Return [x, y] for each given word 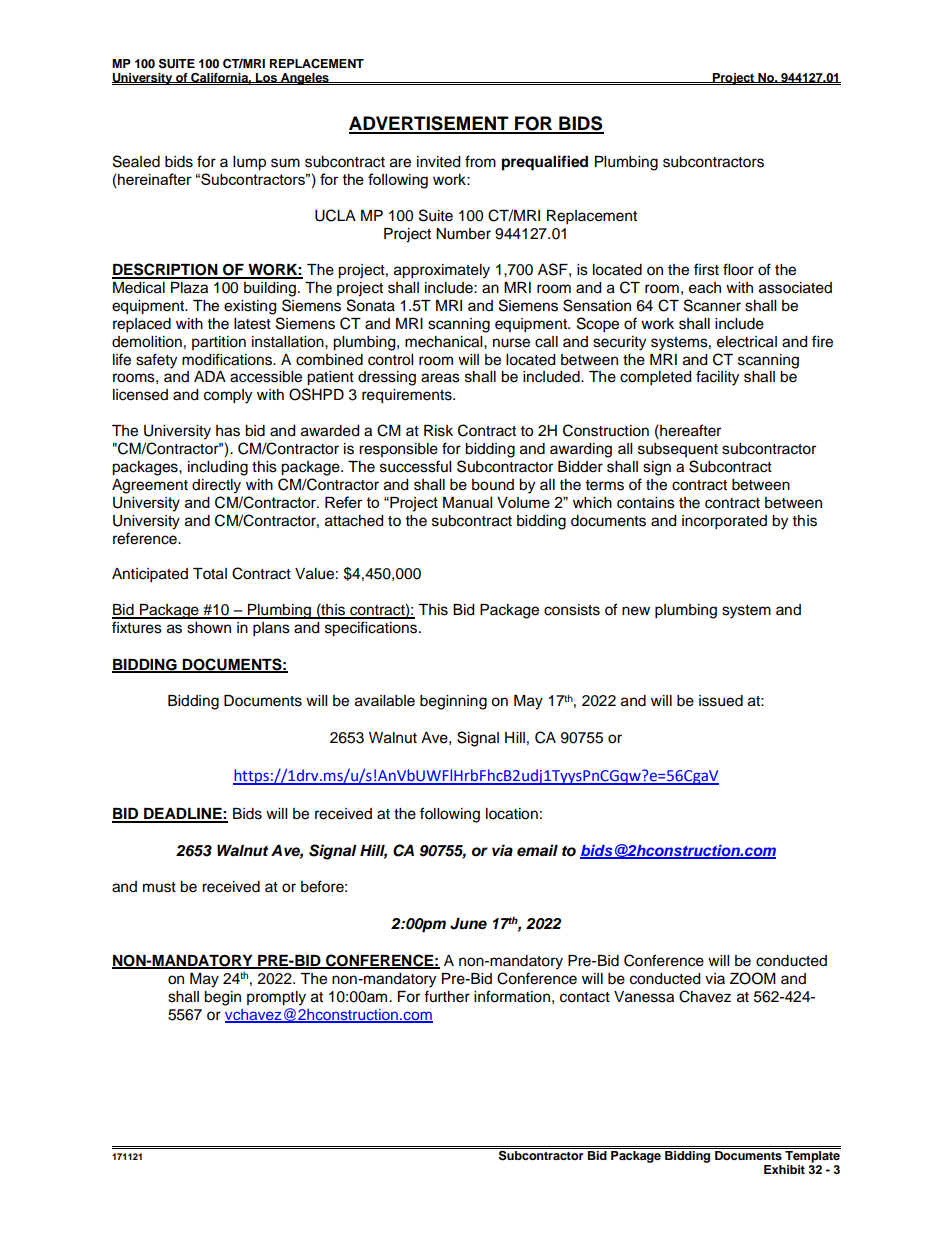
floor [738, 269]
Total [210, 574]
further [447, 996]
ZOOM [753, 978]
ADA [210, 376]
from [480, 161]
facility [717, 378]
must [159, 887]
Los [266, 79]
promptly [276, 998]
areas [440, 378]
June [468, 924]
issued [721, 701]
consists [572, 610]
